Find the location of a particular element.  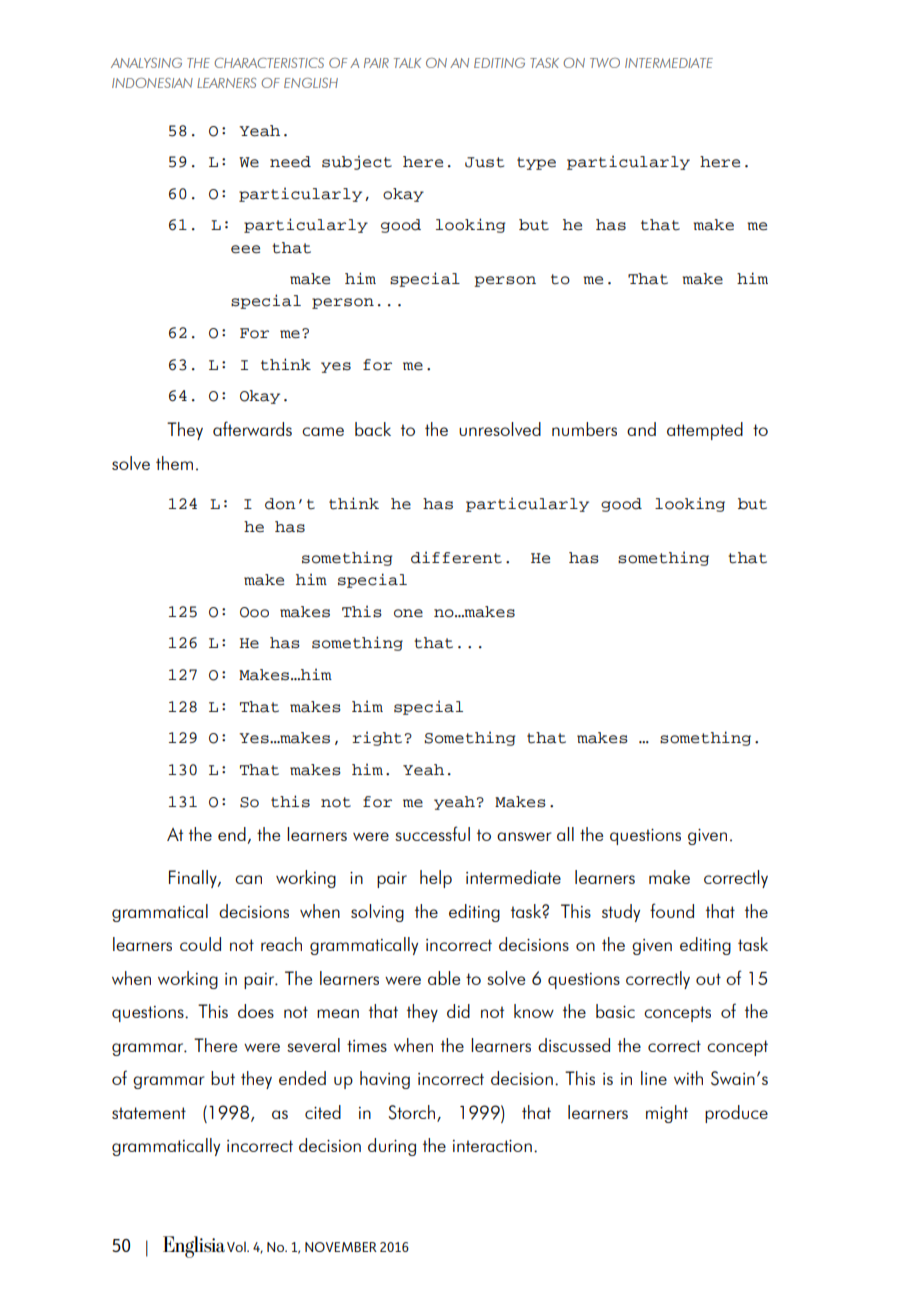

TALK is located at coordinates (407, 63).
